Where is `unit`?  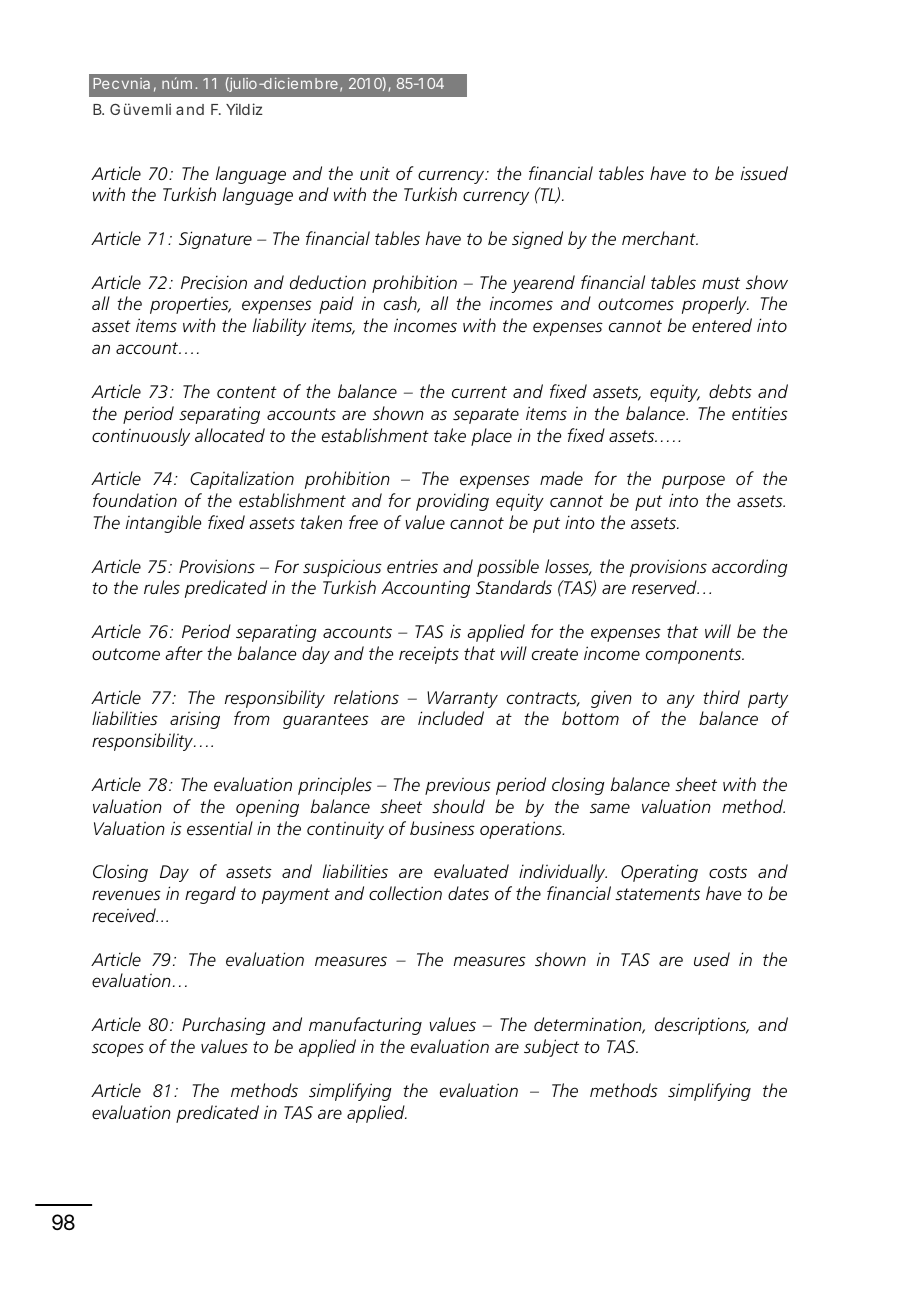 unit is located at coordinates (375, 173).
